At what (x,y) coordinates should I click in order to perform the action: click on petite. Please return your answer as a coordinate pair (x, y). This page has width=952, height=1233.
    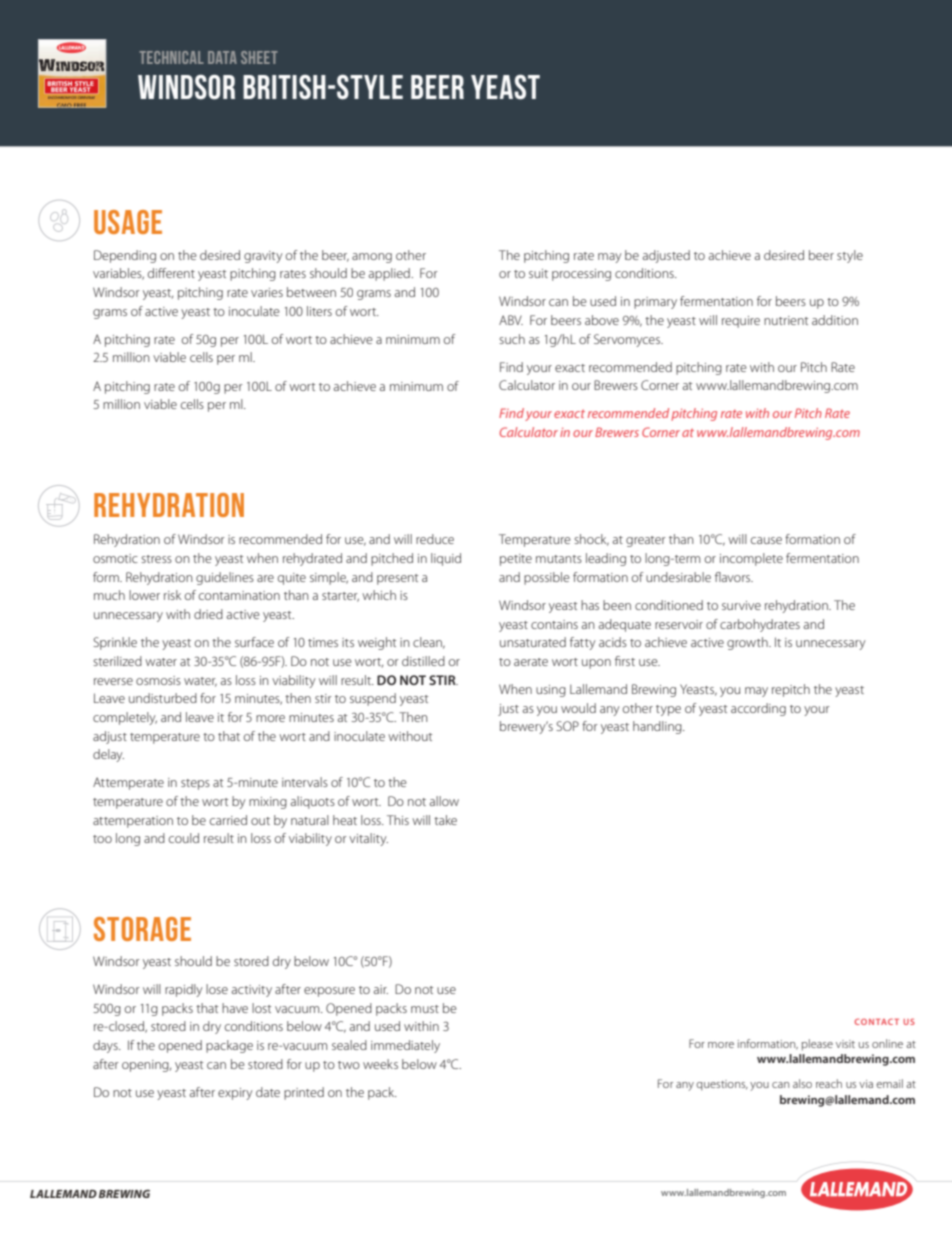
    Looking at the image, I should click on (516, 560).
